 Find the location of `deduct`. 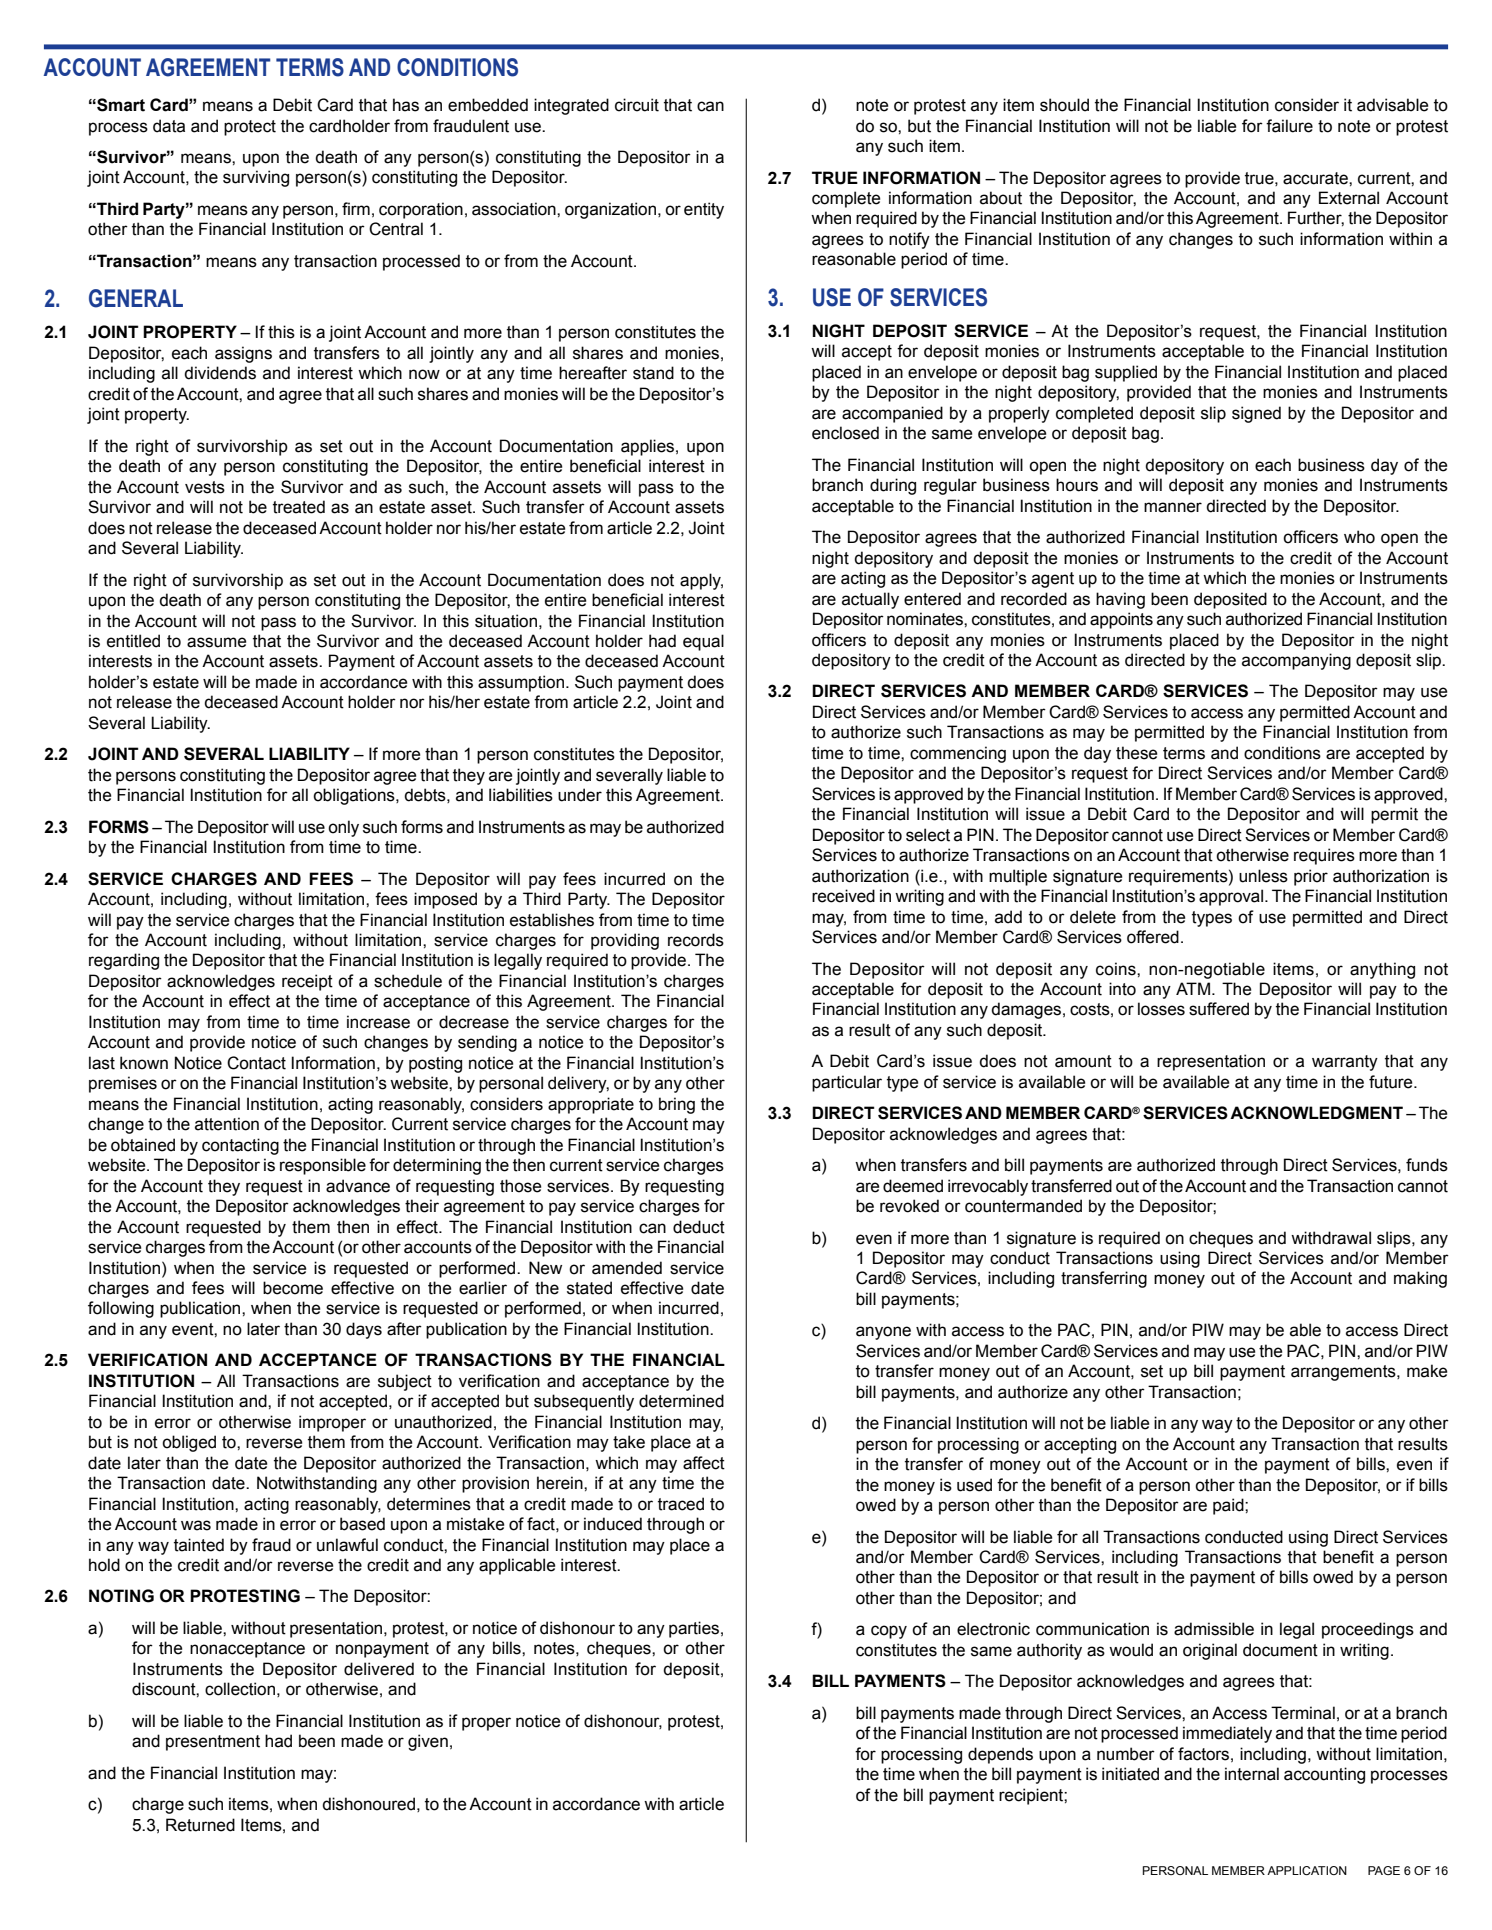

deduct is located at coordinates (699, 1227).
